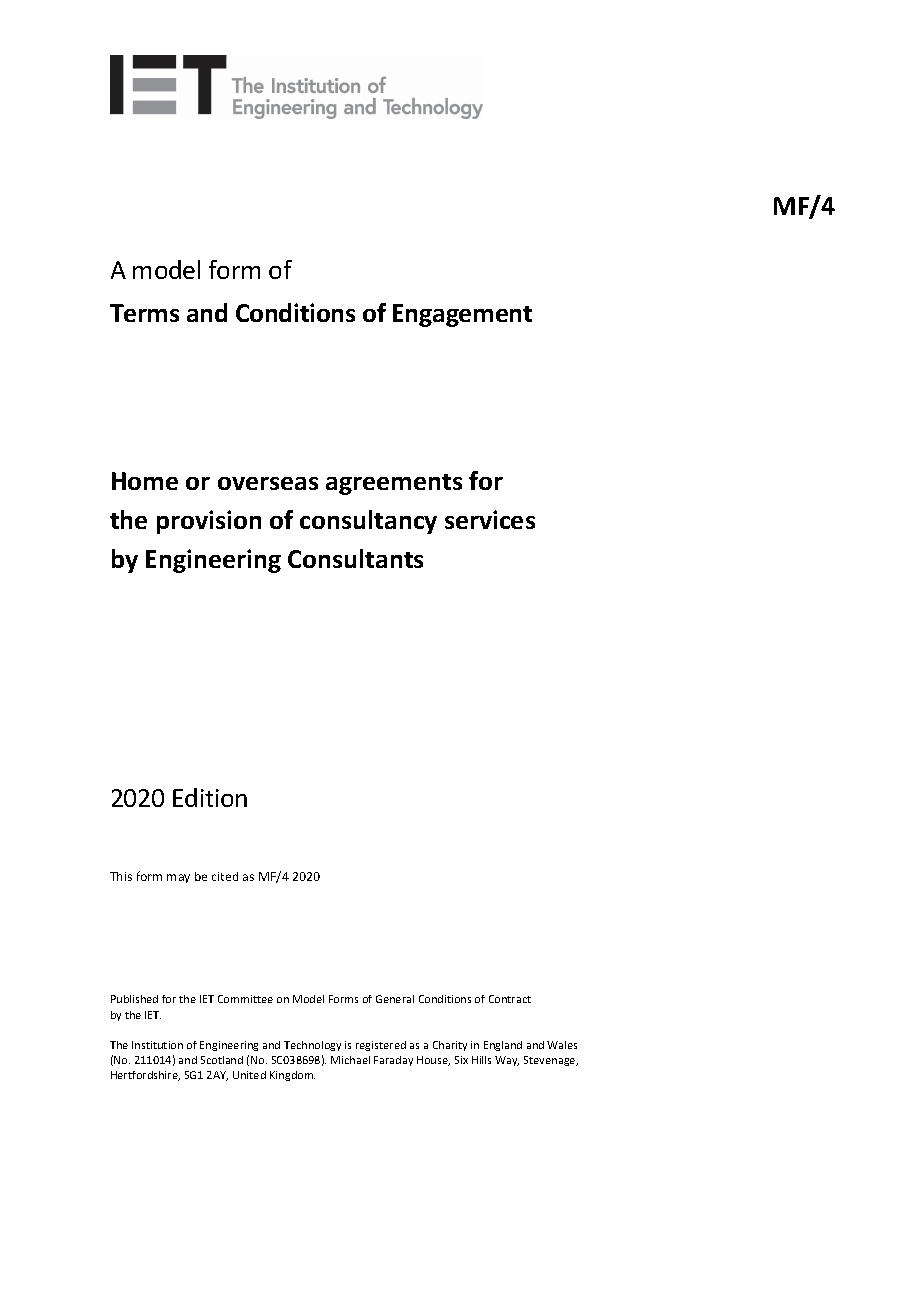 Image resolution: width=924 pixels, height=1308 pixels. Describe the element at coordinates (144, 313) in the screenshot. I see `Terms` at that location.
